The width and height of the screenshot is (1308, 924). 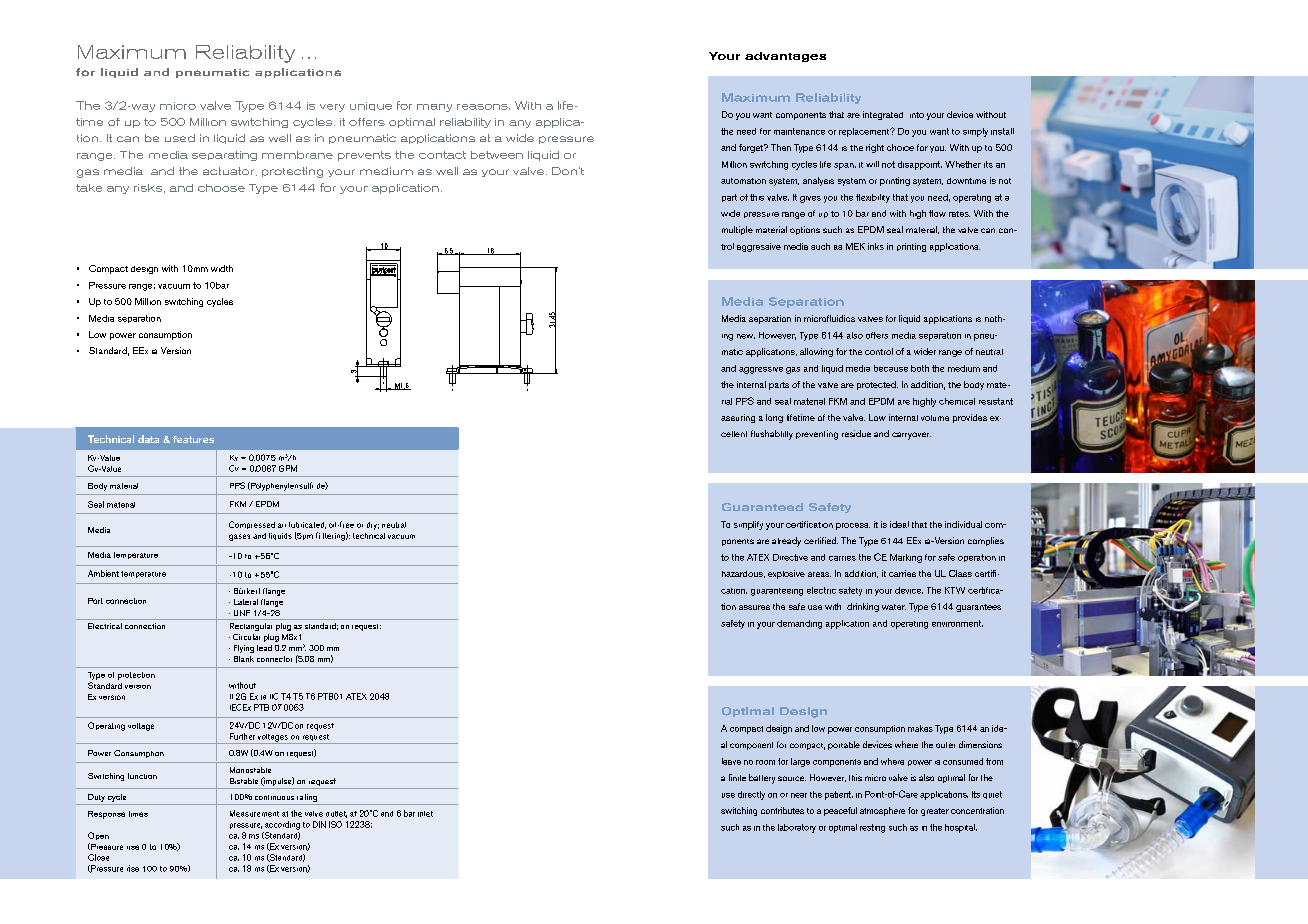 I want to click on used, so click(x=180, y=138).
